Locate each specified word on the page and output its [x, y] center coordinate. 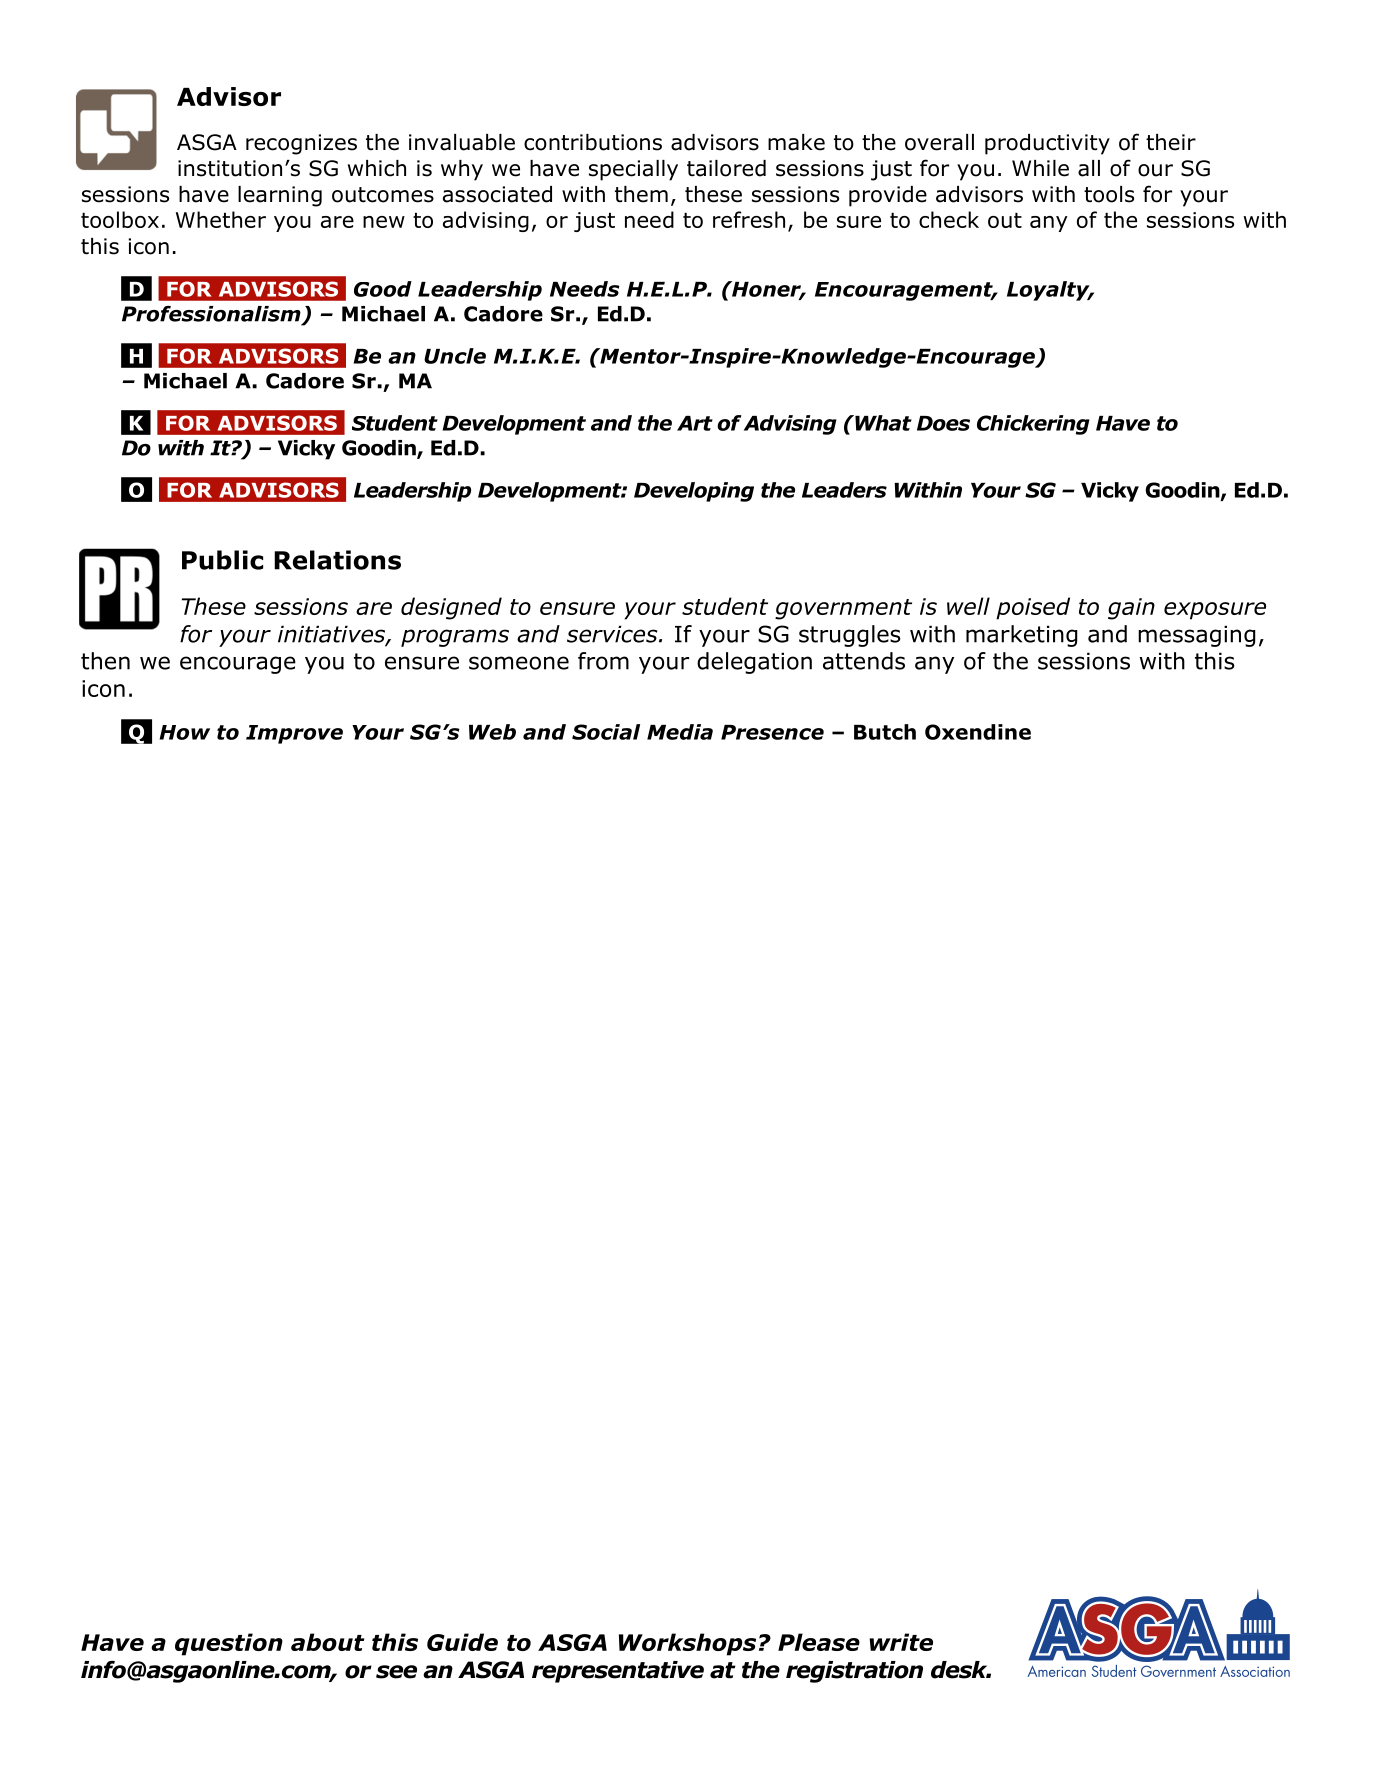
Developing [694, 492]
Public [222, 560]
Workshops [687, 1644]
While [1040, 168]
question [229, 1644]
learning [280, 196]
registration [854, 1672]
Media [680, 732]
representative [618, 1672]
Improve [294, 734]
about [328, 1642]
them [641, 194]
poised [1033, 608]
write [901, 1642]
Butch [885, 732]
